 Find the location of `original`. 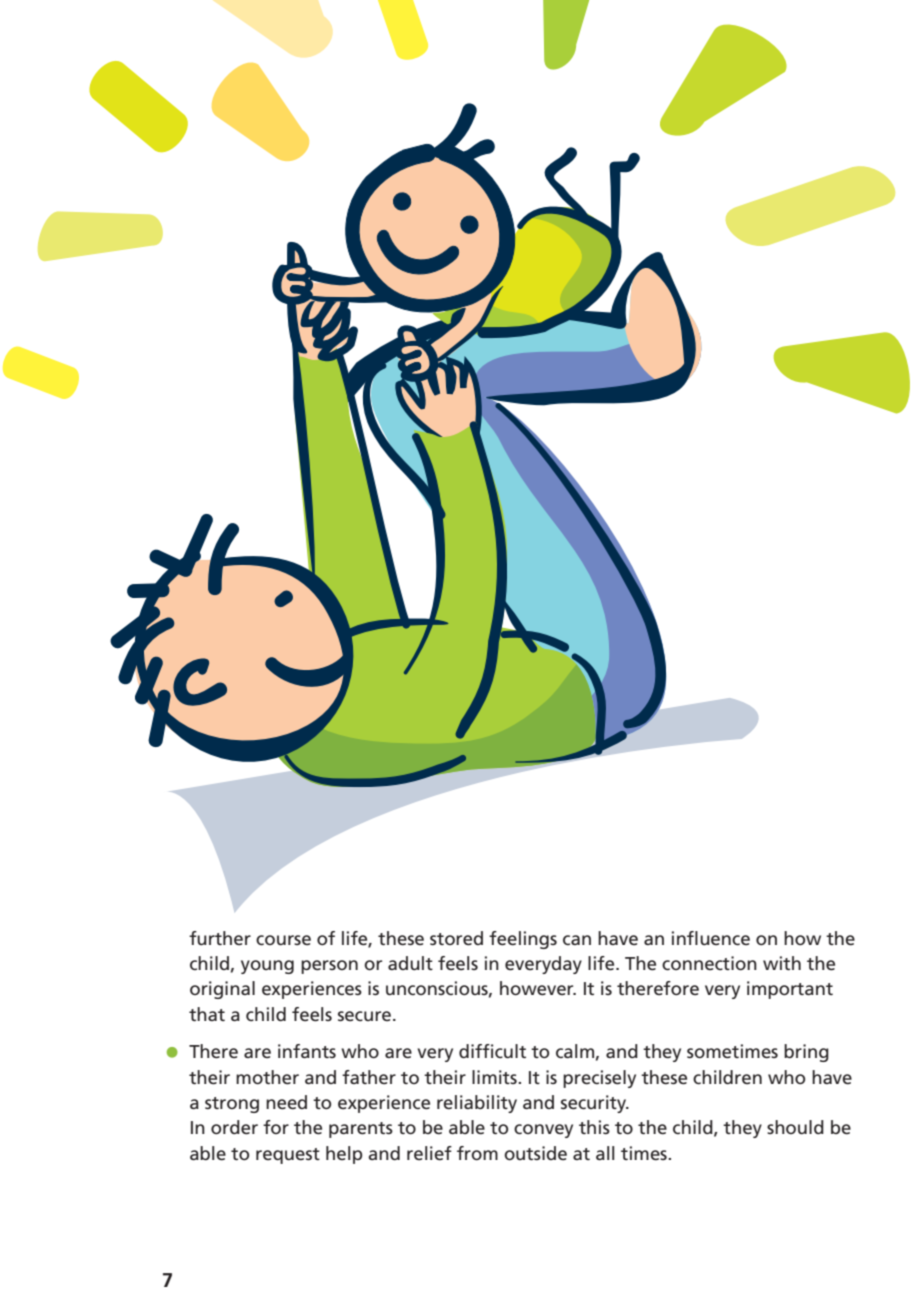

original is located at coordinates (222, 990).
